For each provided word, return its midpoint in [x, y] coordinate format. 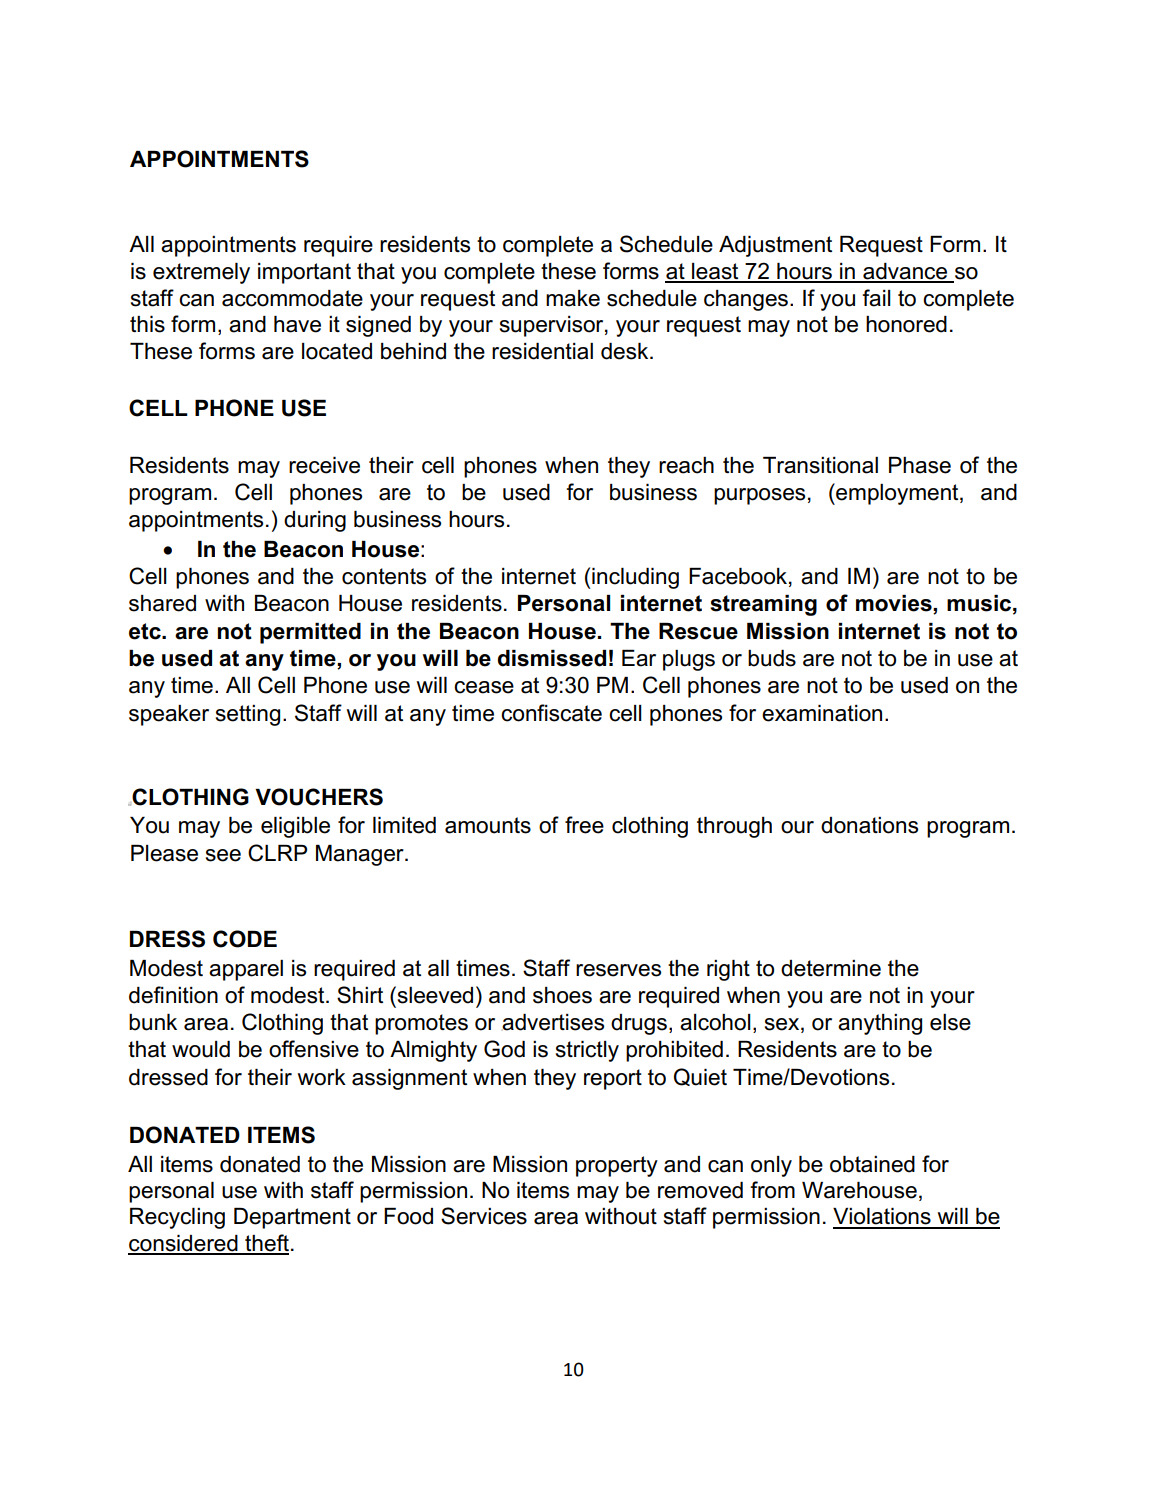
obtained [872, 1164]
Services [484, 1216]
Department [292, 1218]
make [573, 298]
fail [876, 298]
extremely [201, 273]
